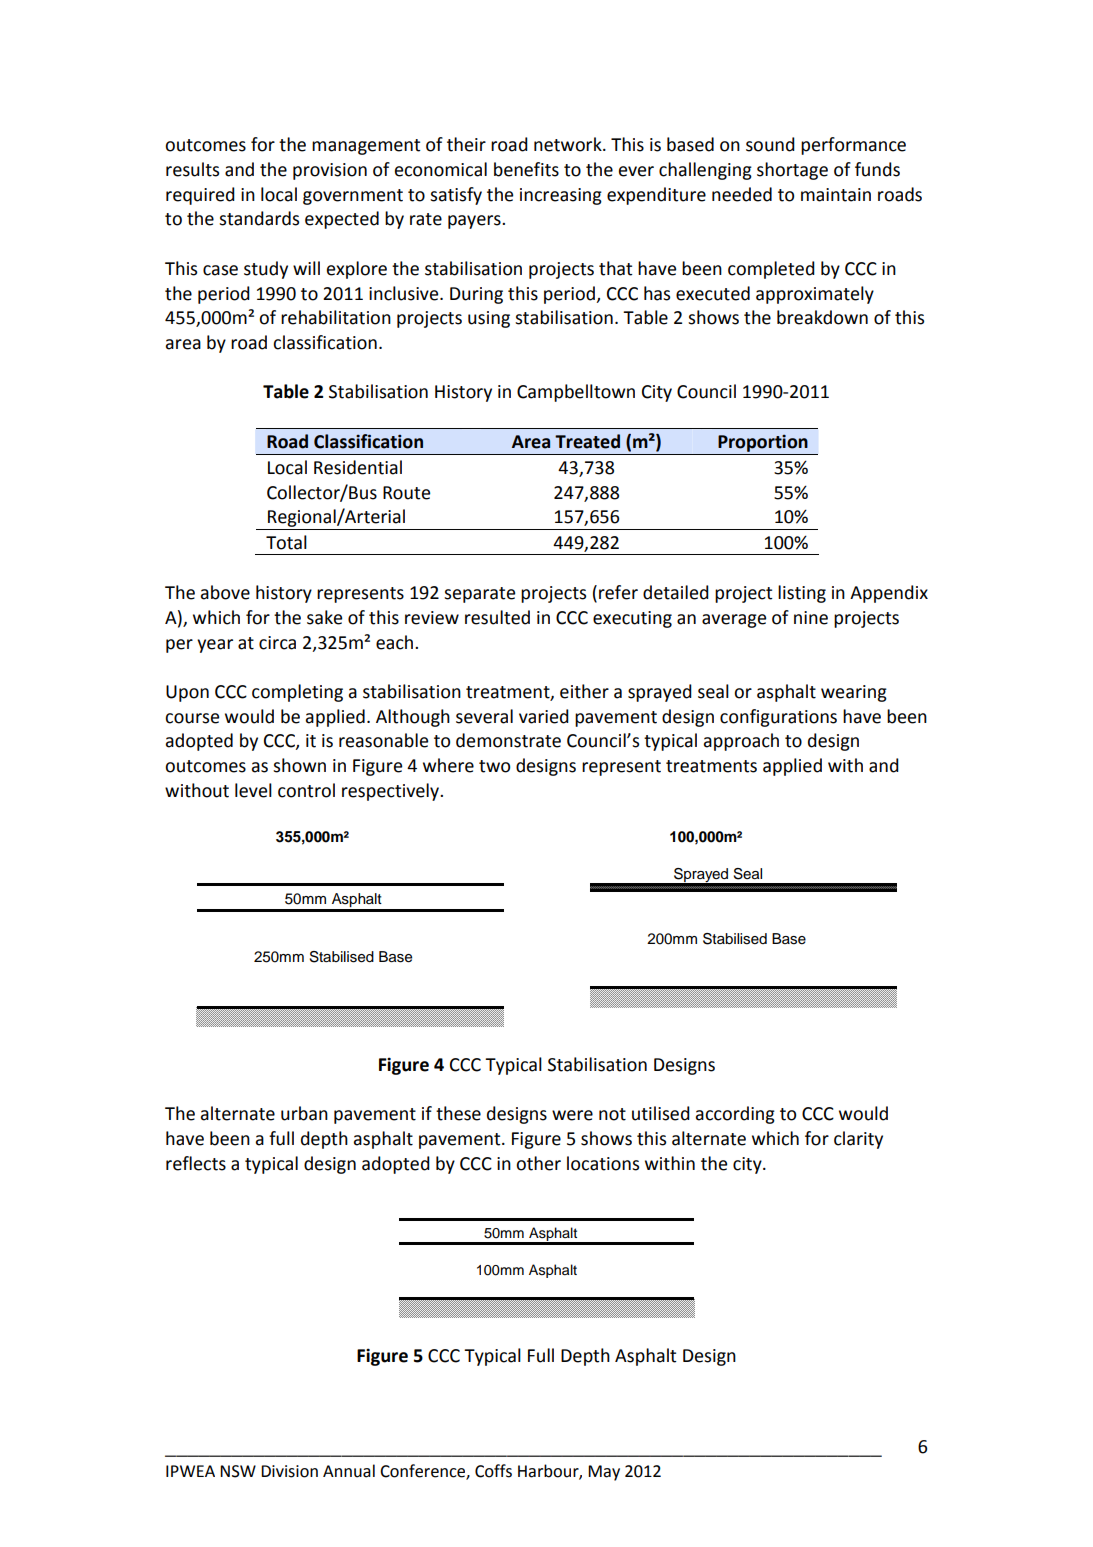 The image size is (1093, 1547). Describe the element at coordinates (526, 169) in the screenshot. I see `benefits` at that location.
